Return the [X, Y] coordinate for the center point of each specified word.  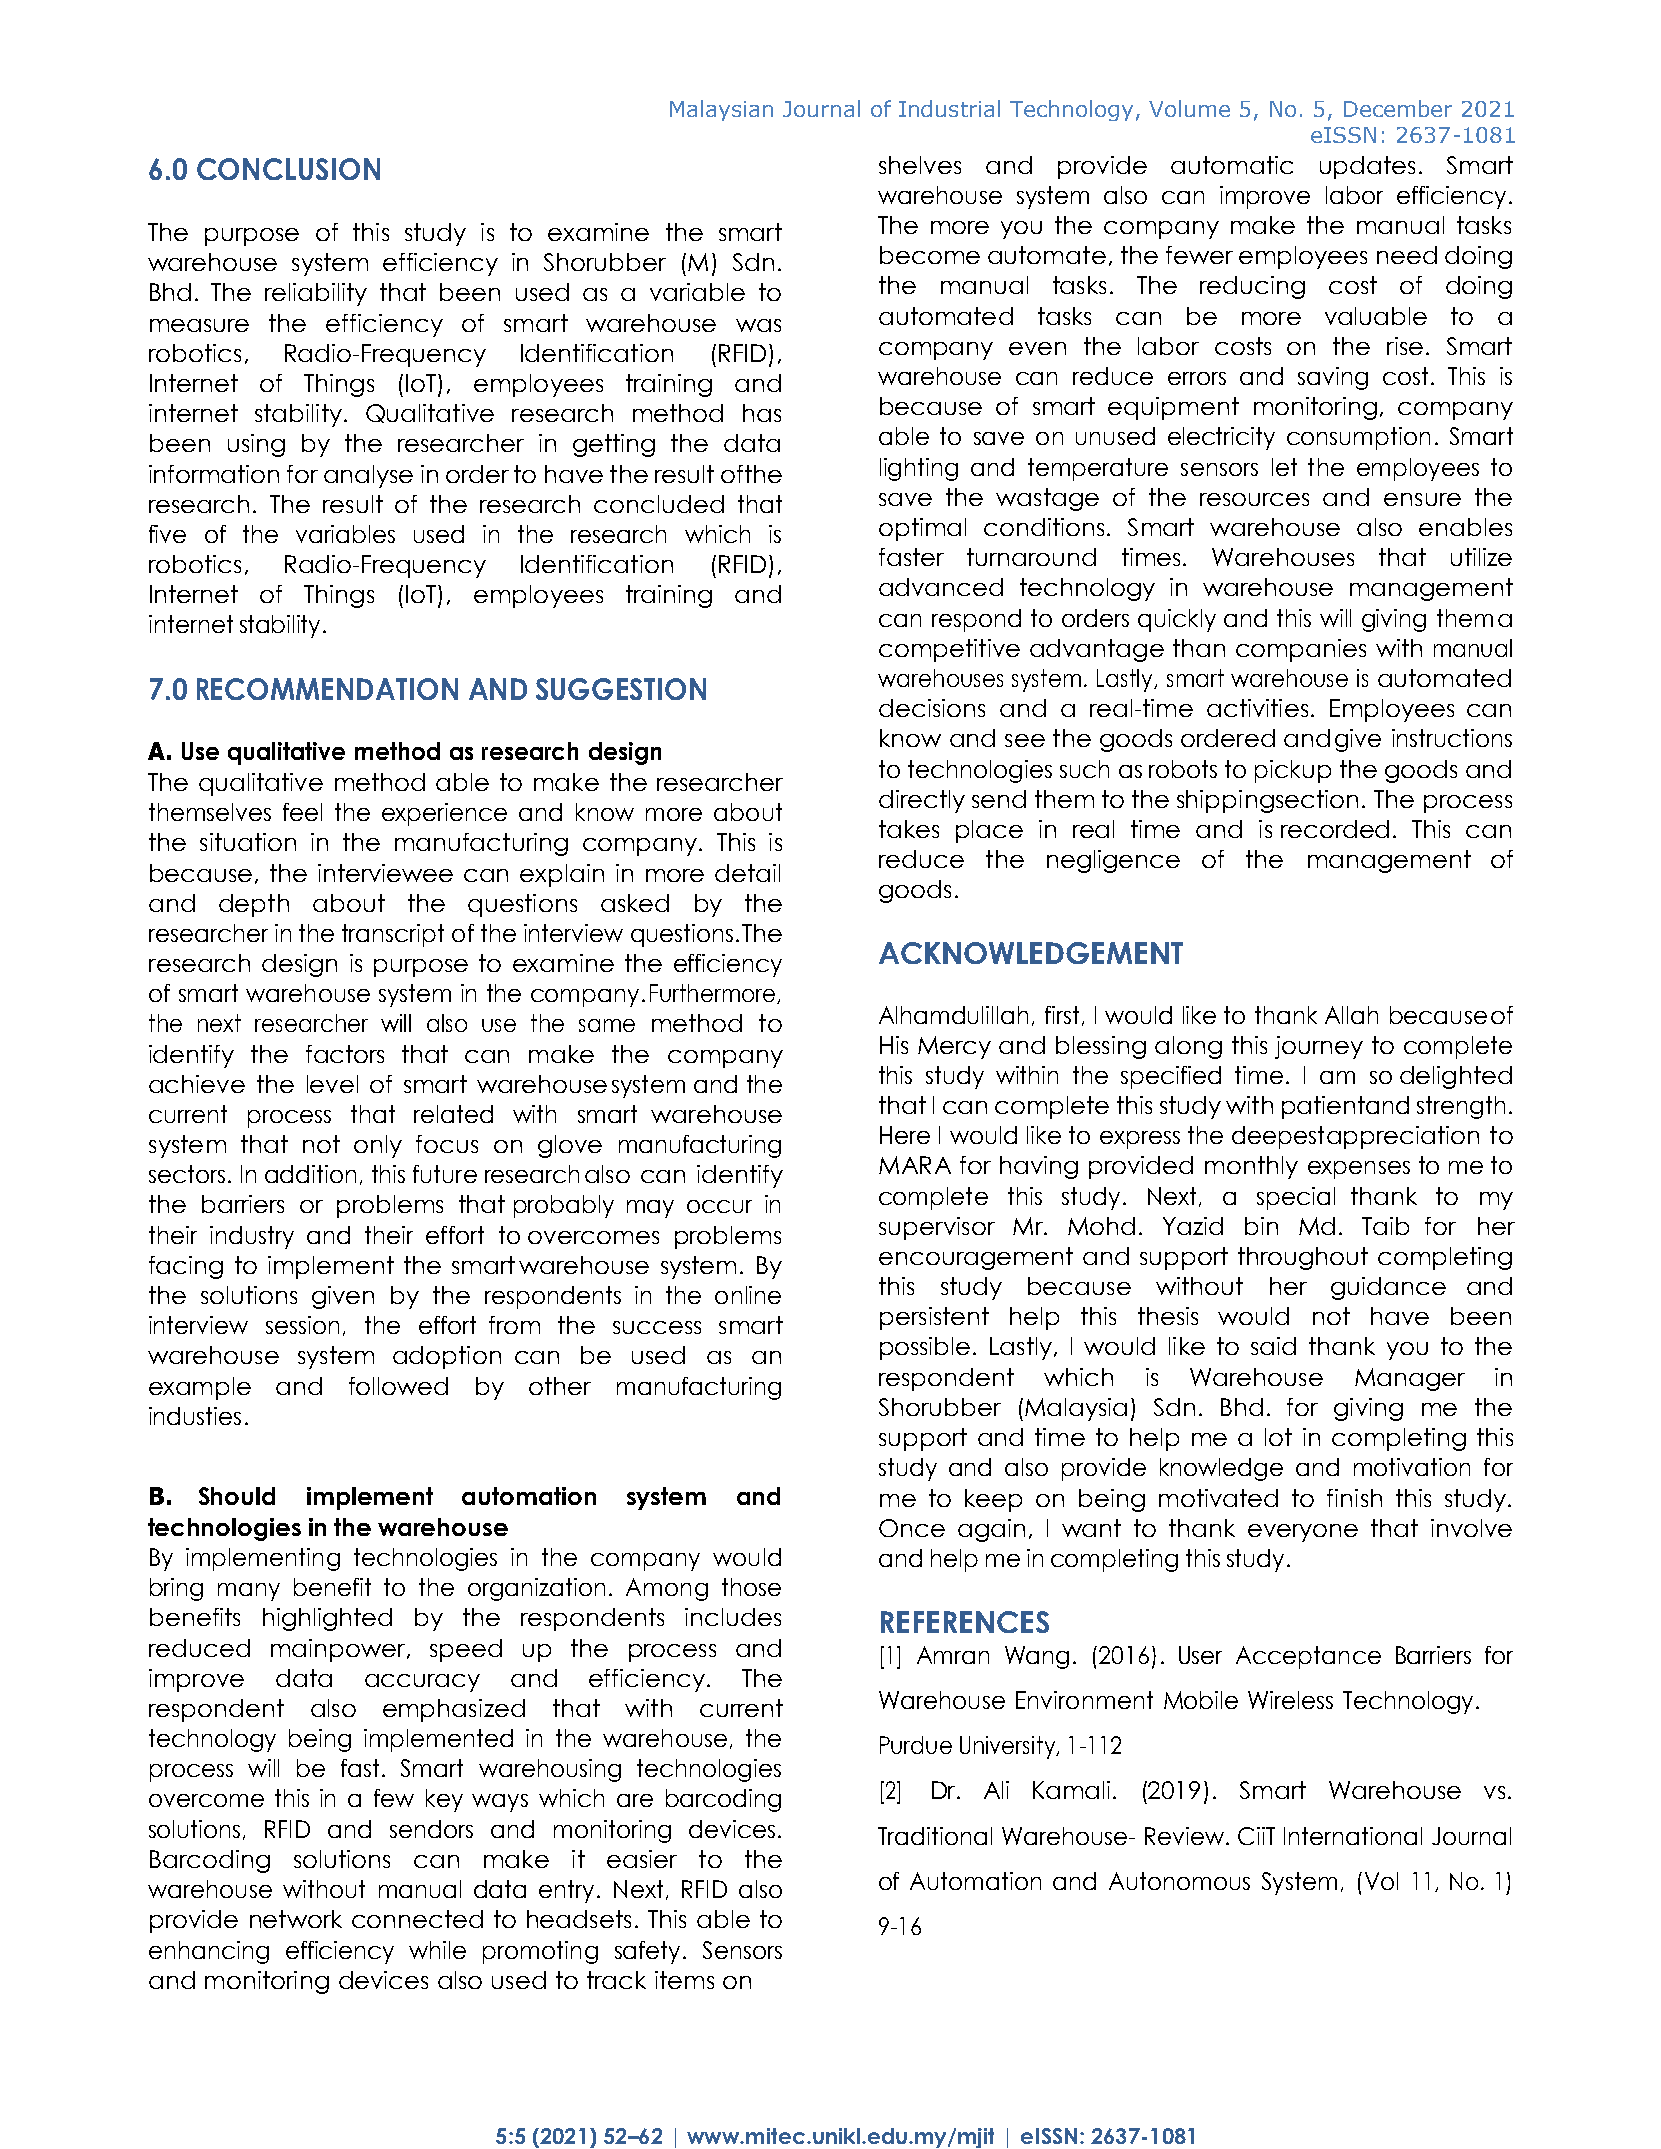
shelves [920, 165]
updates [1367, 167]
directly [922, 801]
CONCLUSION [288, 169]
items [684, 1980]
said [1273, 1346]
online [748, 1295]
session [302, 1325]
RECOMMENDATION [327, 689]
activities [1257, 708]
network [296, 1919]
